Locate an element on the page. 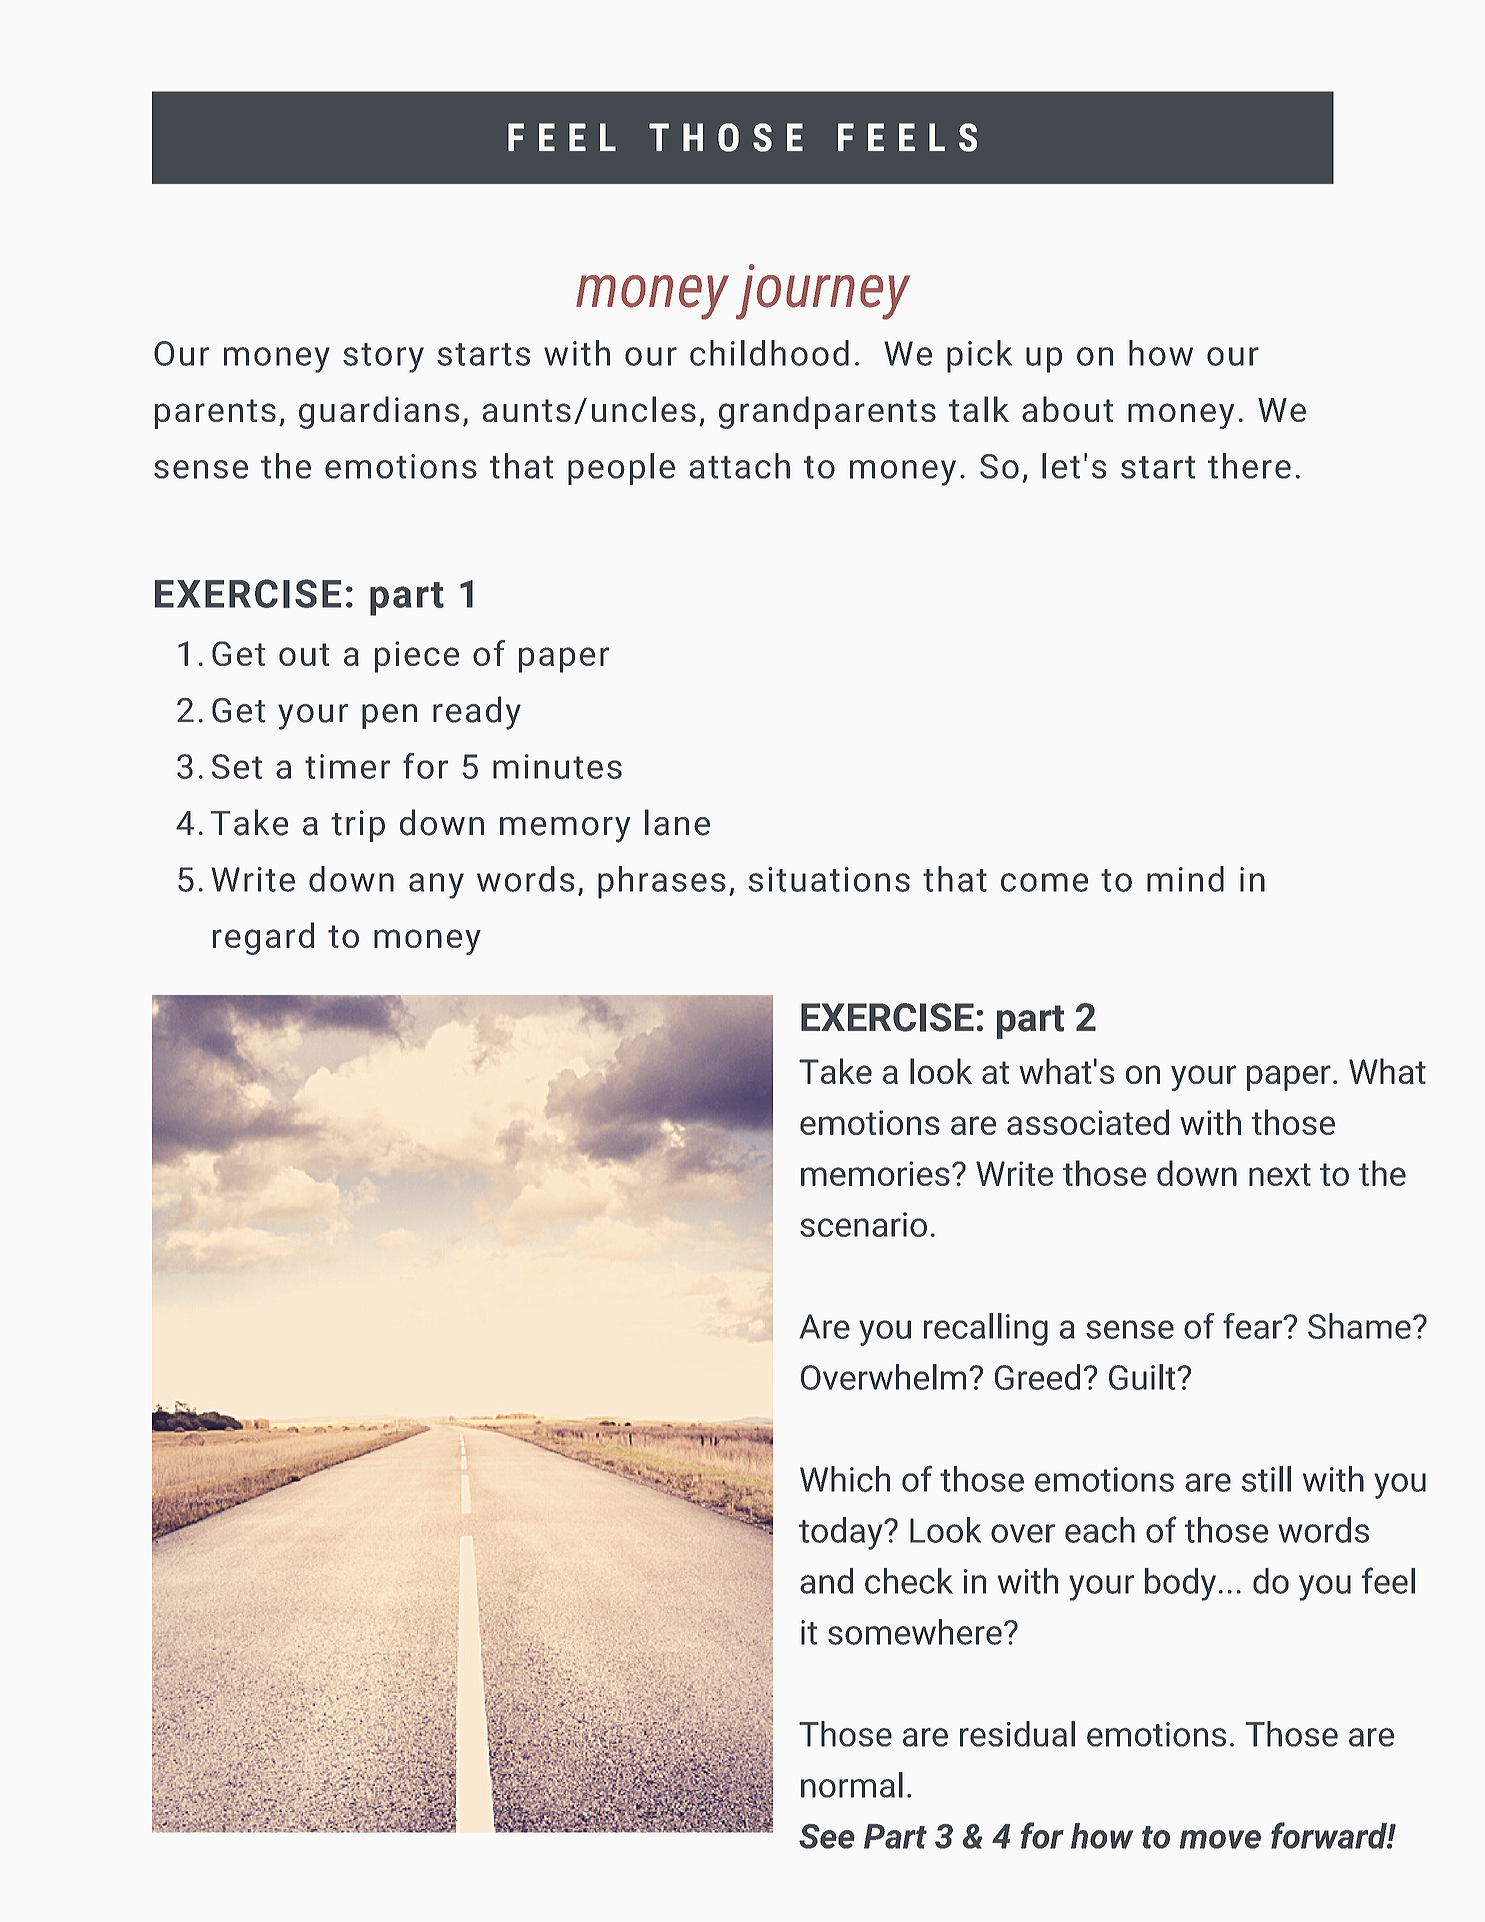 This image has width=1485, height=1922. See is located at coordinates (827, 1836).
